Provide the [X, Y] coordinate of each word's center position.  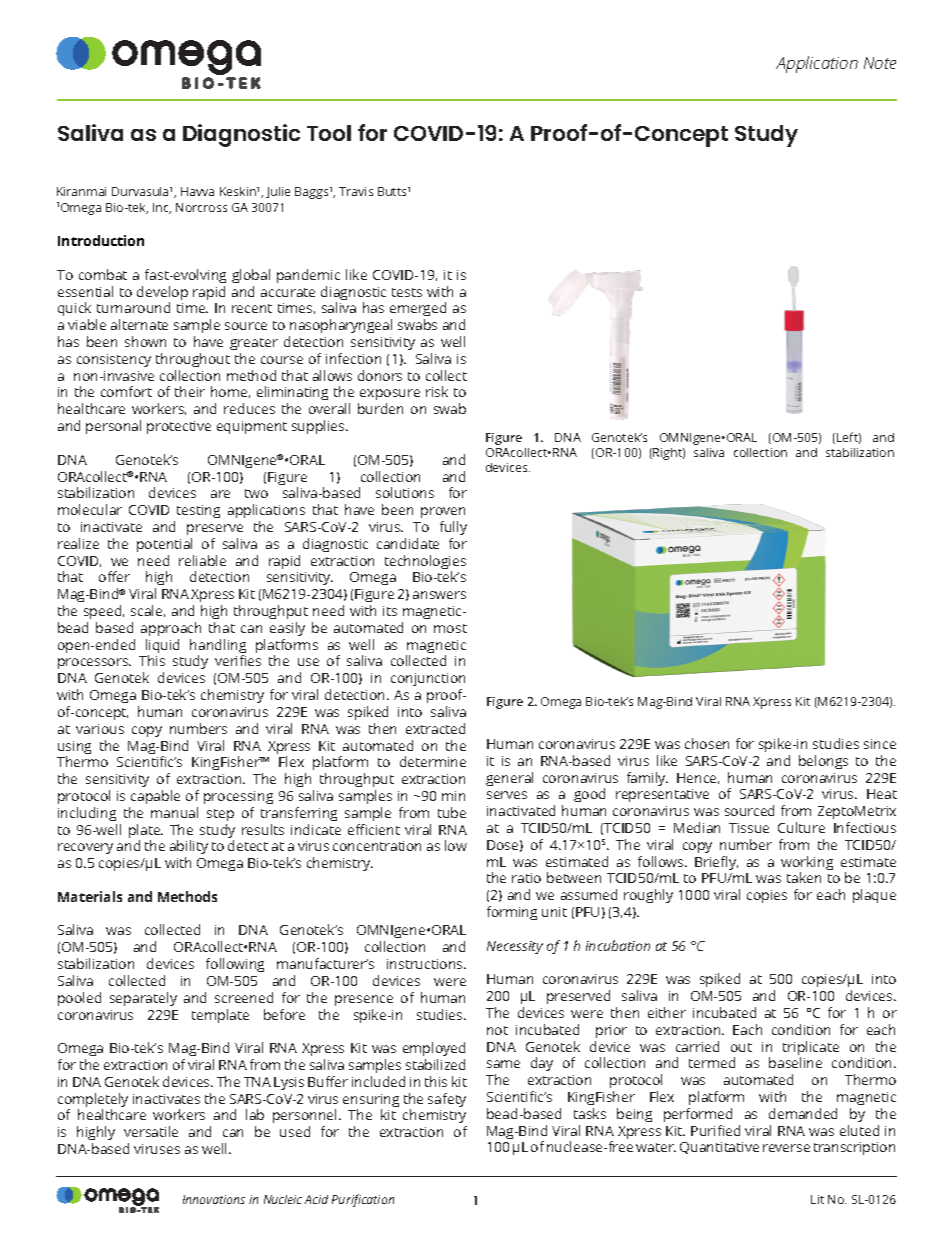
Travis [356, 191]
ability [189, 849]
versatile [151, 1131]
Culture [801, 827]
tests [407, 292]
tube [452, 812]
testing [198, 511]
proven [443, 512]
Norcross [201, 207]
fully [453, 528]
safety [447, 1100]
